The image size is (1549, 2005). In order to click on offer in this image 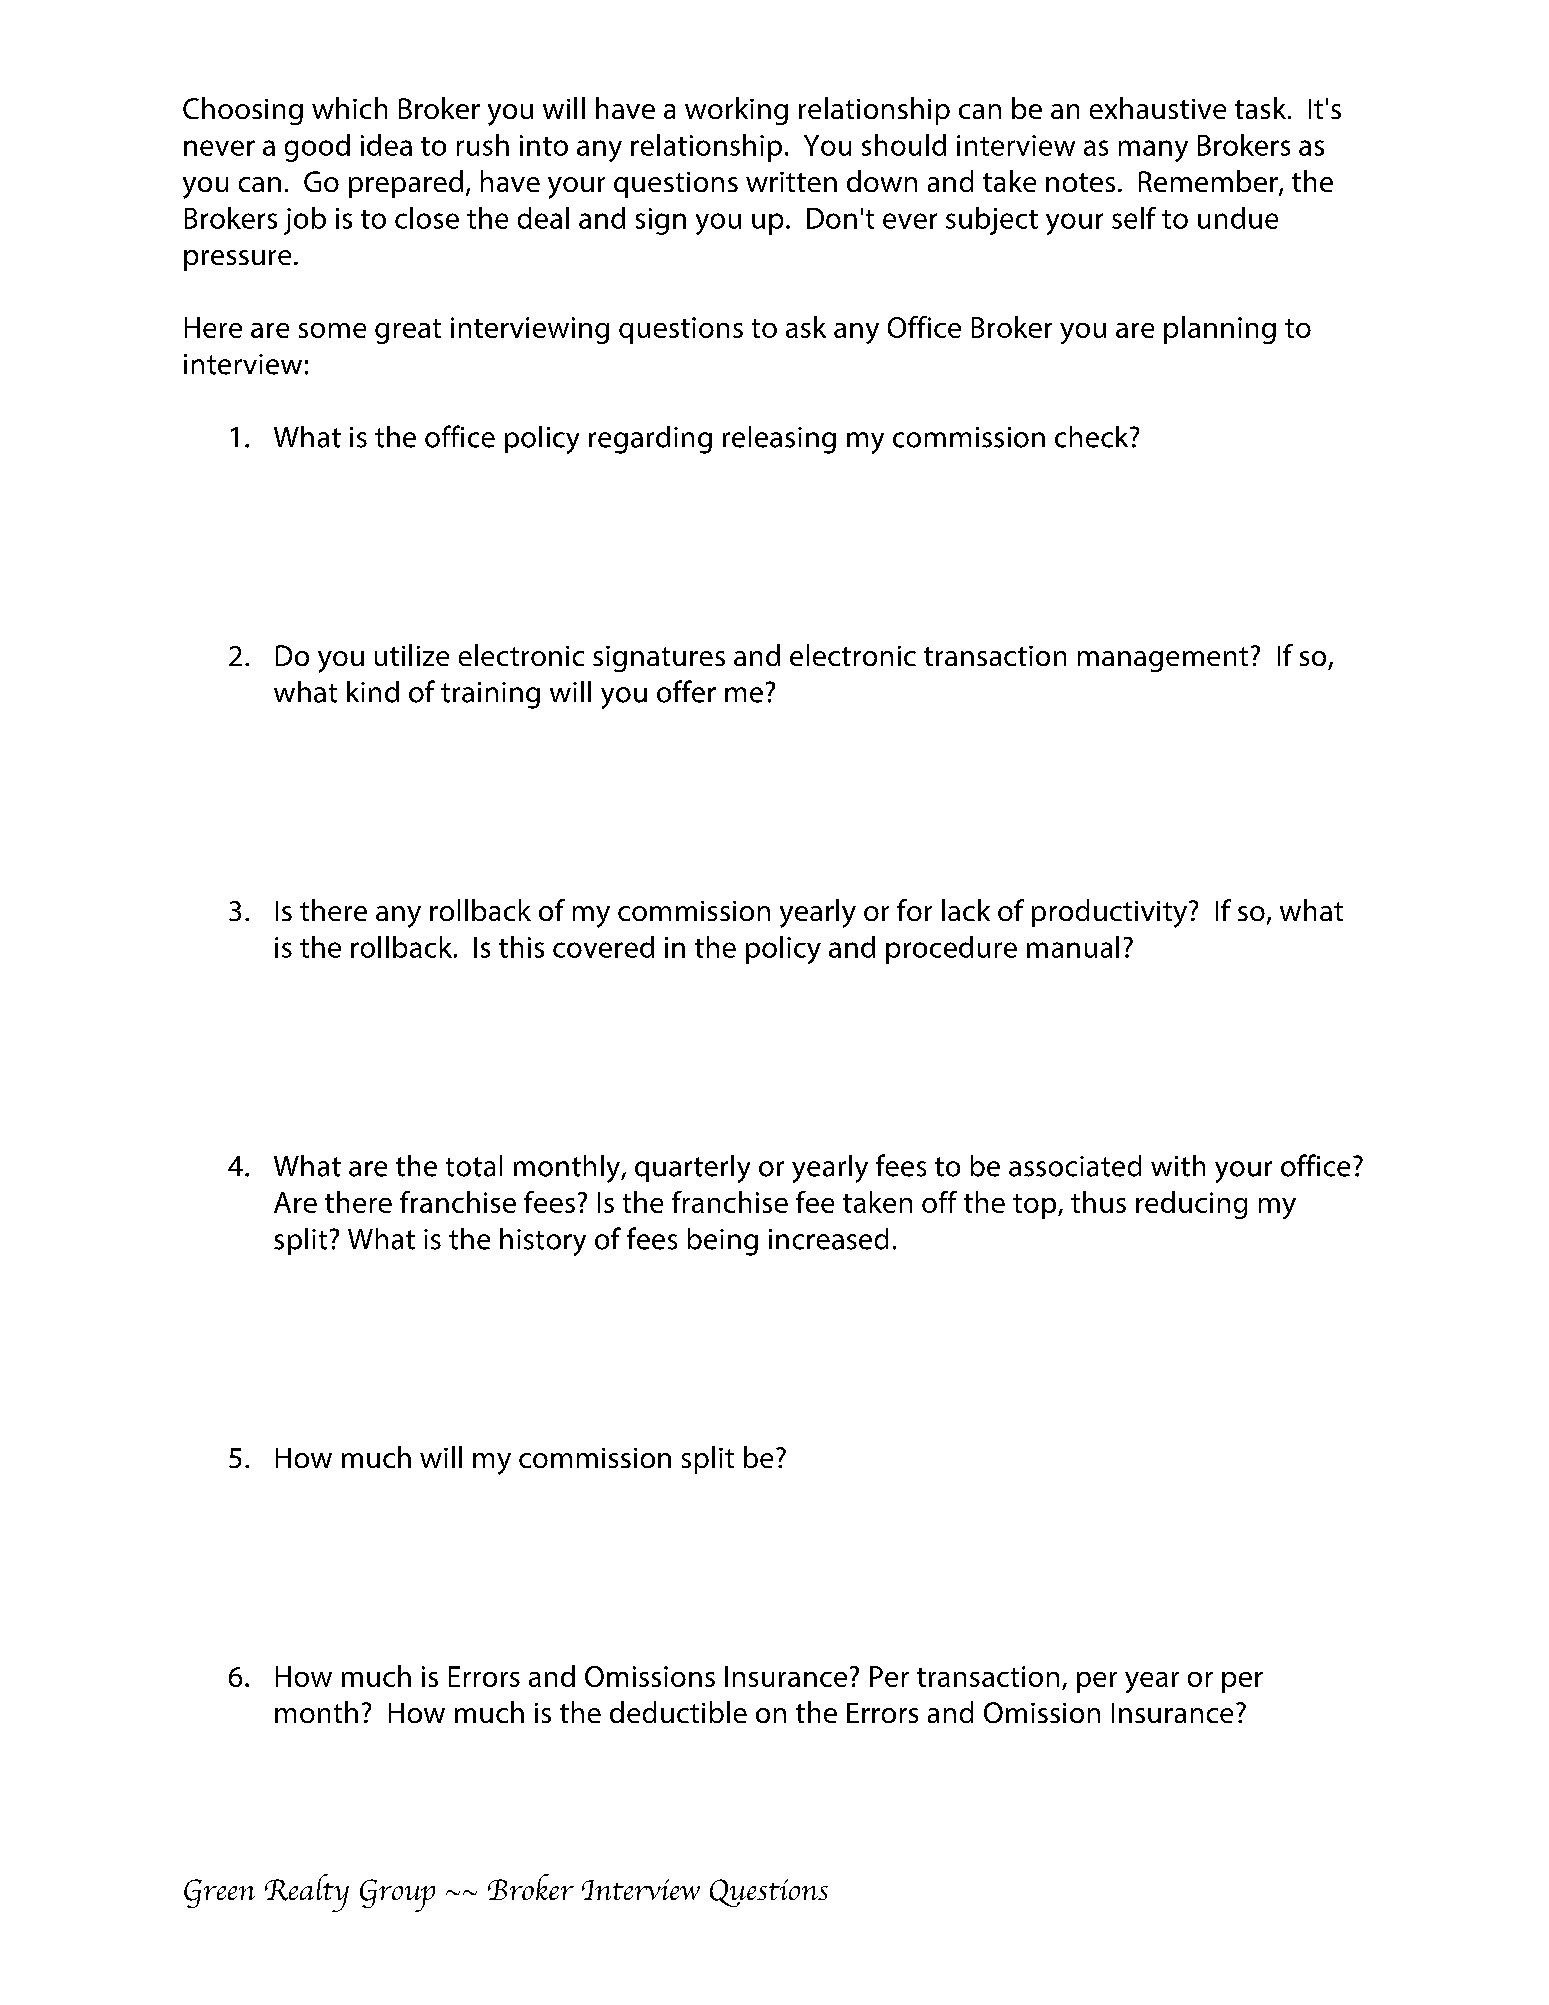, I will do `click(686, 691)`.
